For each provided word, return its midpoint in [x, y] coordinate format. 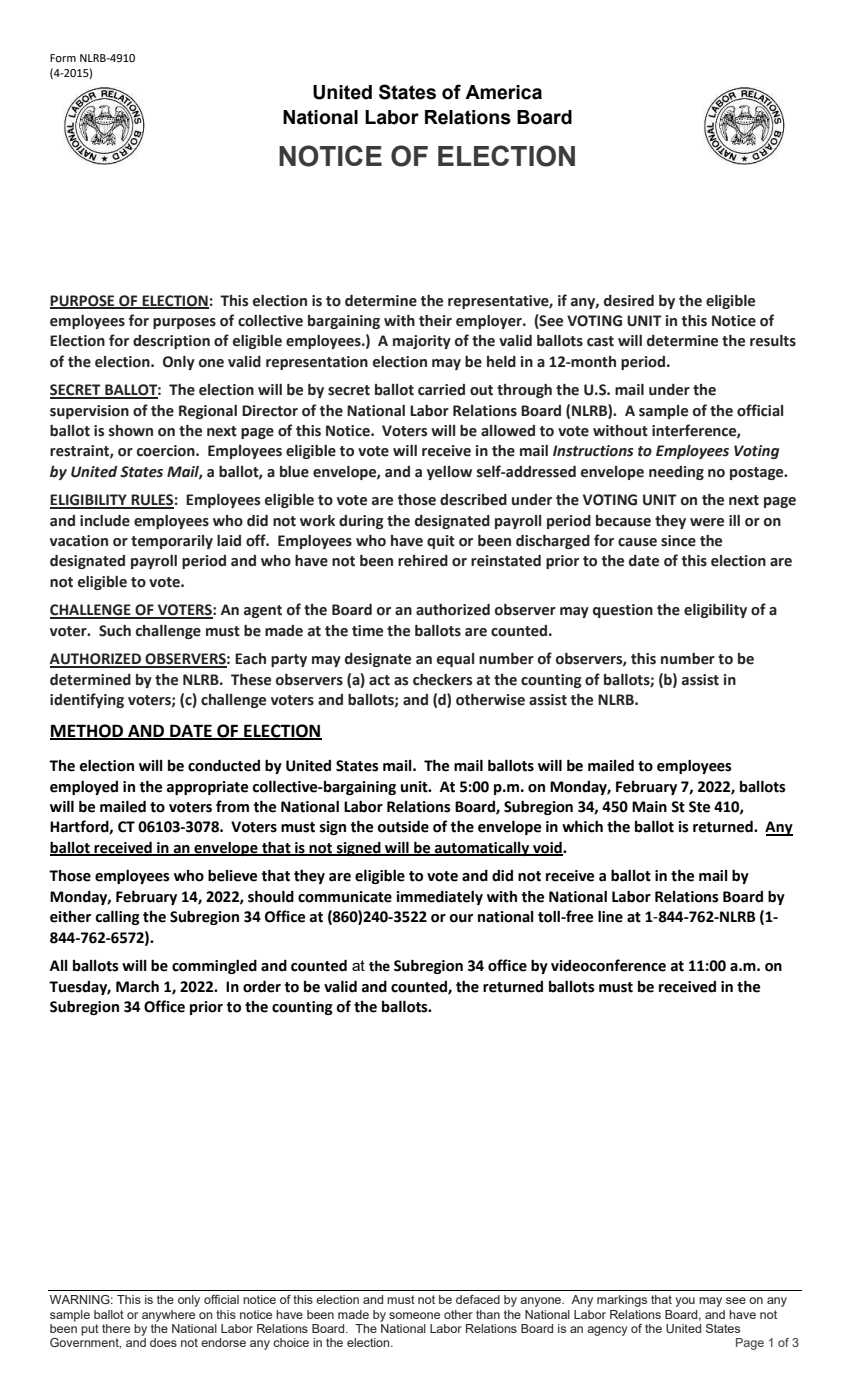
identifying [87, 700]
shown [131, 431]
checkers [442, 680]
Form [63, 58]
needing [676, 473]
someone [414, 1315]
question [623, 611]
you [685, 1302]
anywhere [168, 1316]
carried [441, 390]
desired [629, 301]
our [461, 918]
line [610, 916]
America [503, 92]
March [137, 986]
